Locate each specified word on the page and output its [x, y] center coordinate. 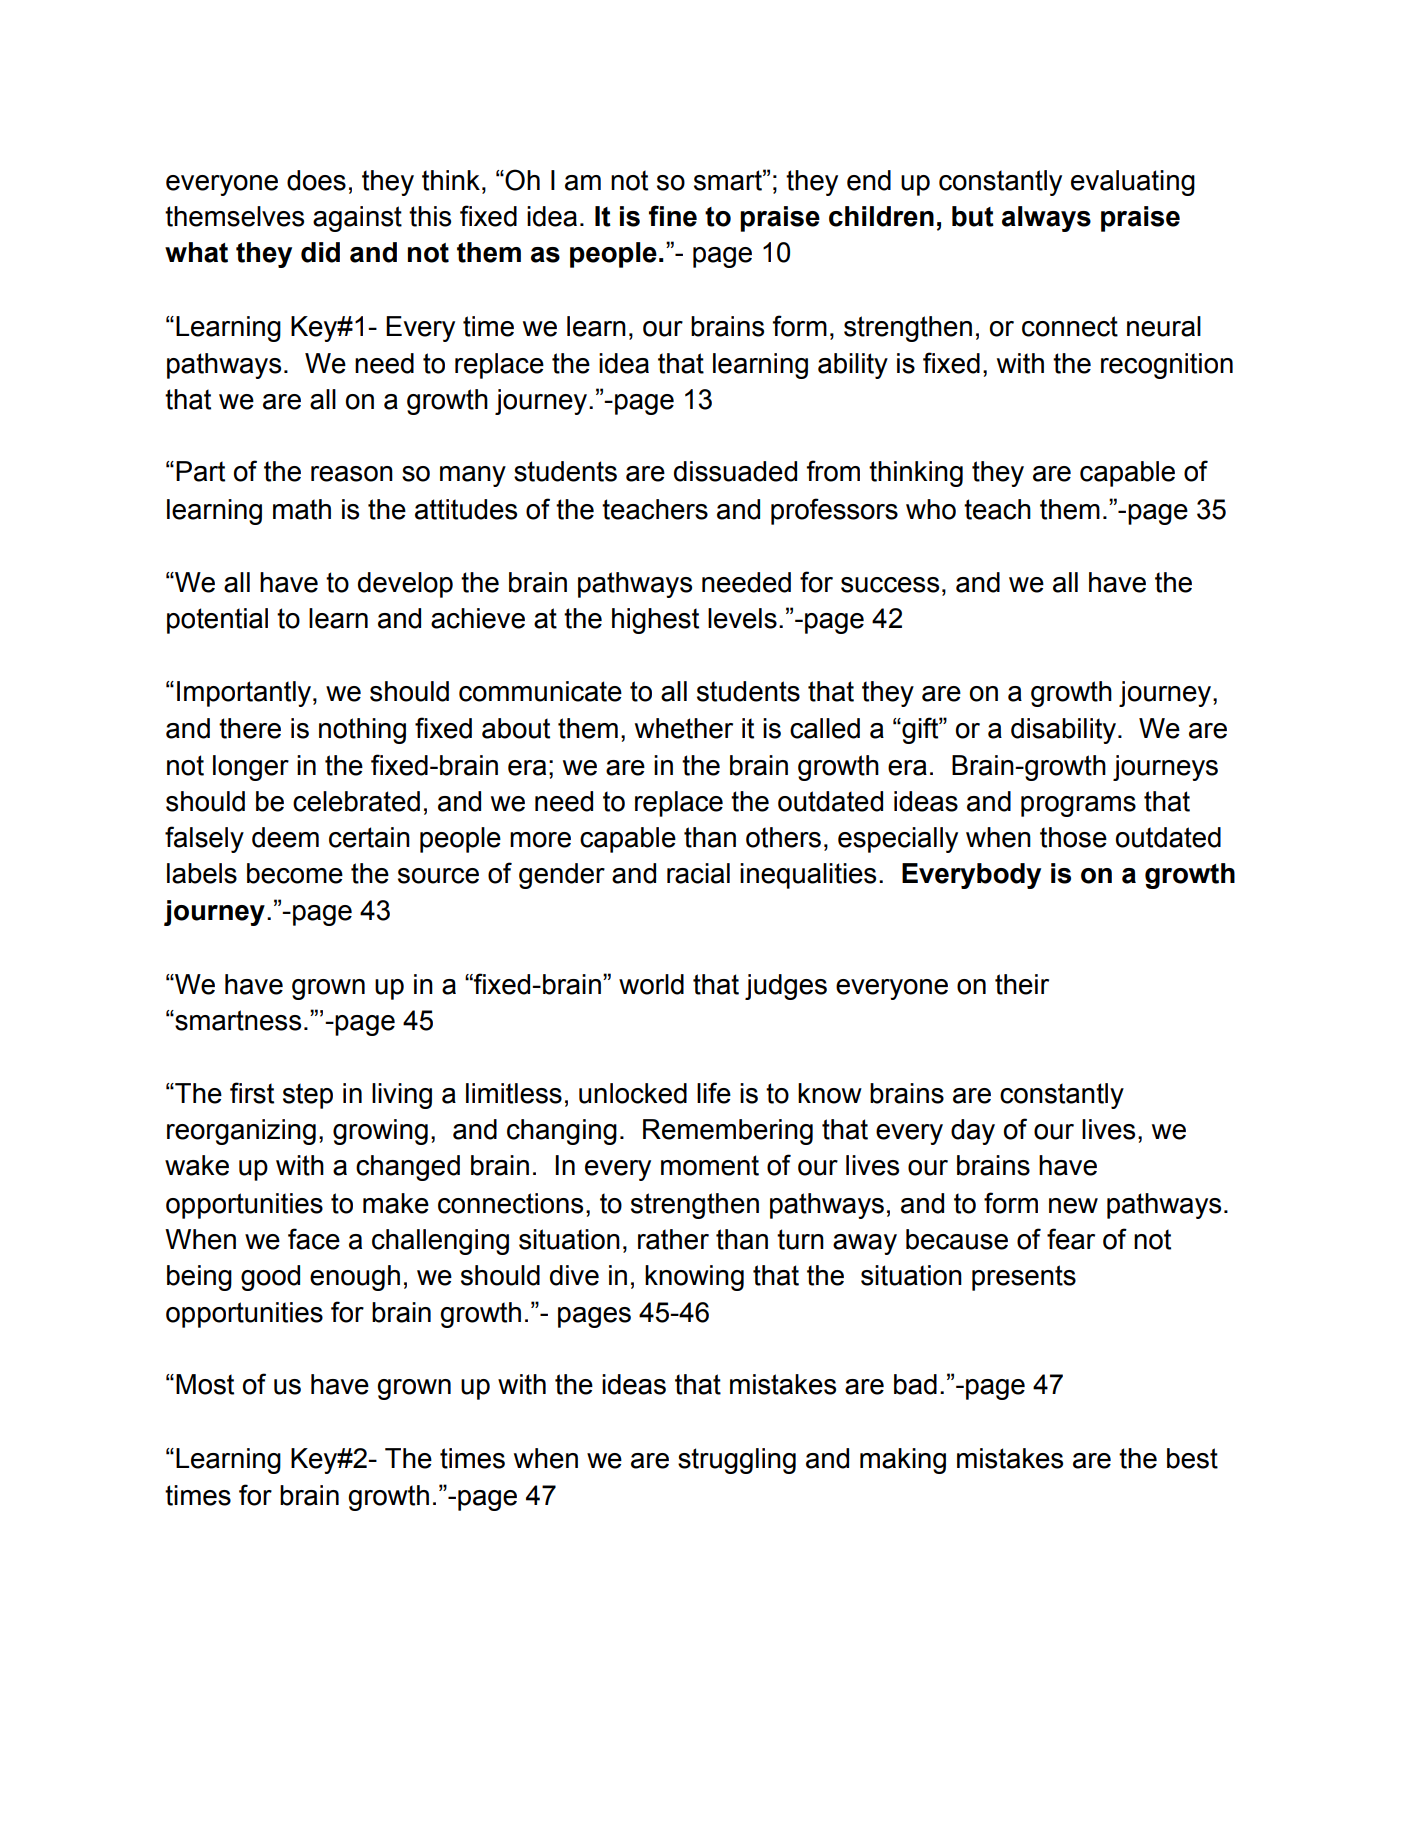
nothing [362, 731]
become [295, 873]
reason [352, 474]
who [931, 509]
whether [684, 728]
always [1046, 219]
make [396, 1203]
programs [1078, 806]
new [1073, 1206]
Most [205, 1384]
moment [710, 1165]
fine [673, 216]
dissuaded [735, 471]
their [1022, 984]
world [651, 984]
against [357, 219]
